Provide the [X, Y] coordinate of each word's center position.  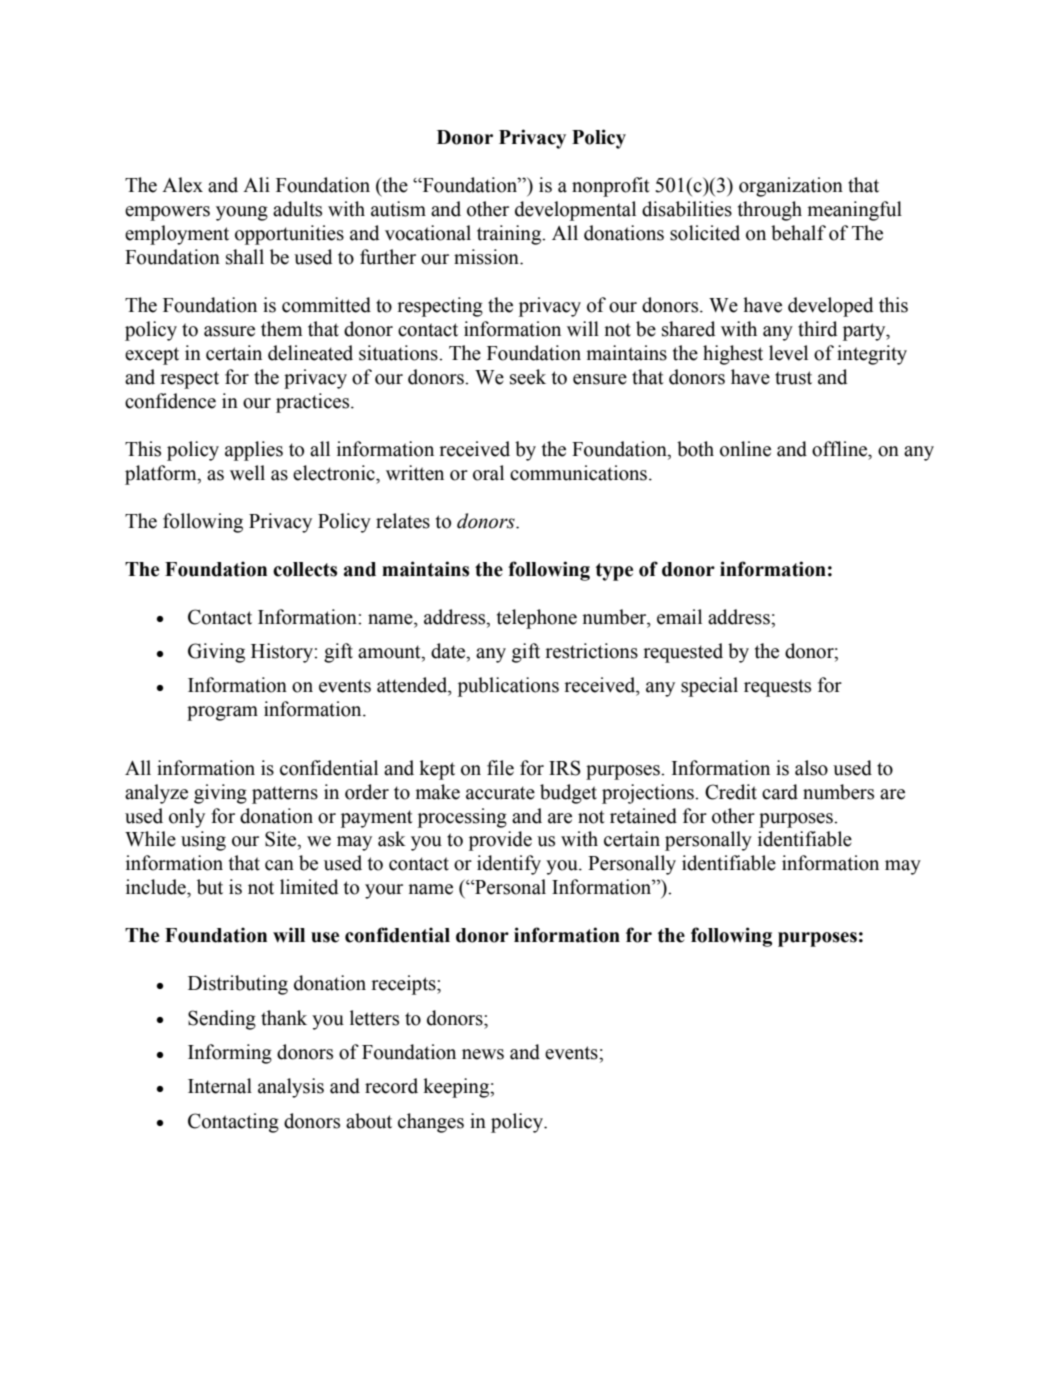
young [242, 213]
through [770, 211]
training [510, 235]
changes [431, 1123]
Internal [220, 1086]
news [483, 1054]
